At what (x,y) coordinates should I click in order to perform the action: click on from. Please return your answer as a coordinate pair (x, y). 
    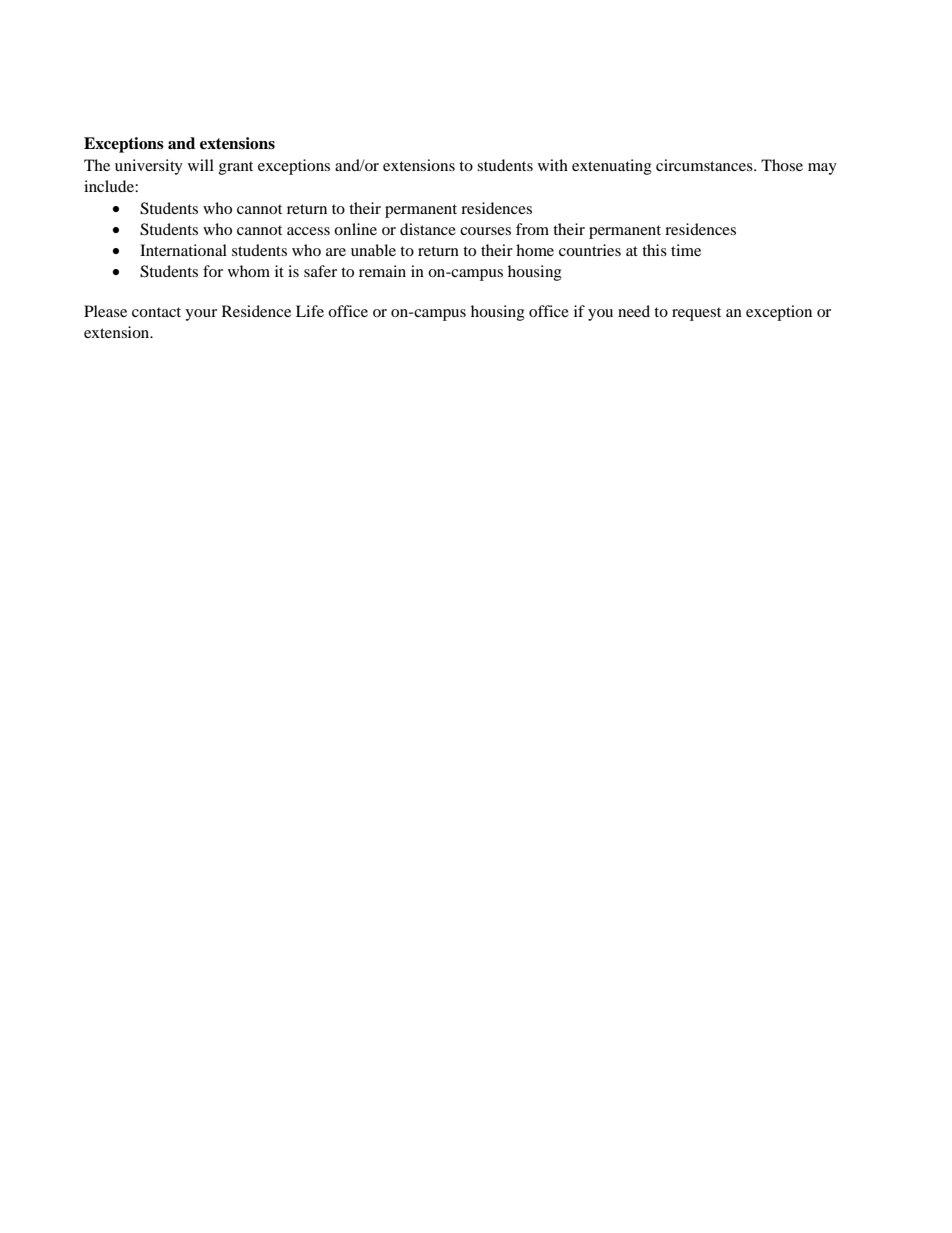
    Looking at the image, I should click on (532, 229).
